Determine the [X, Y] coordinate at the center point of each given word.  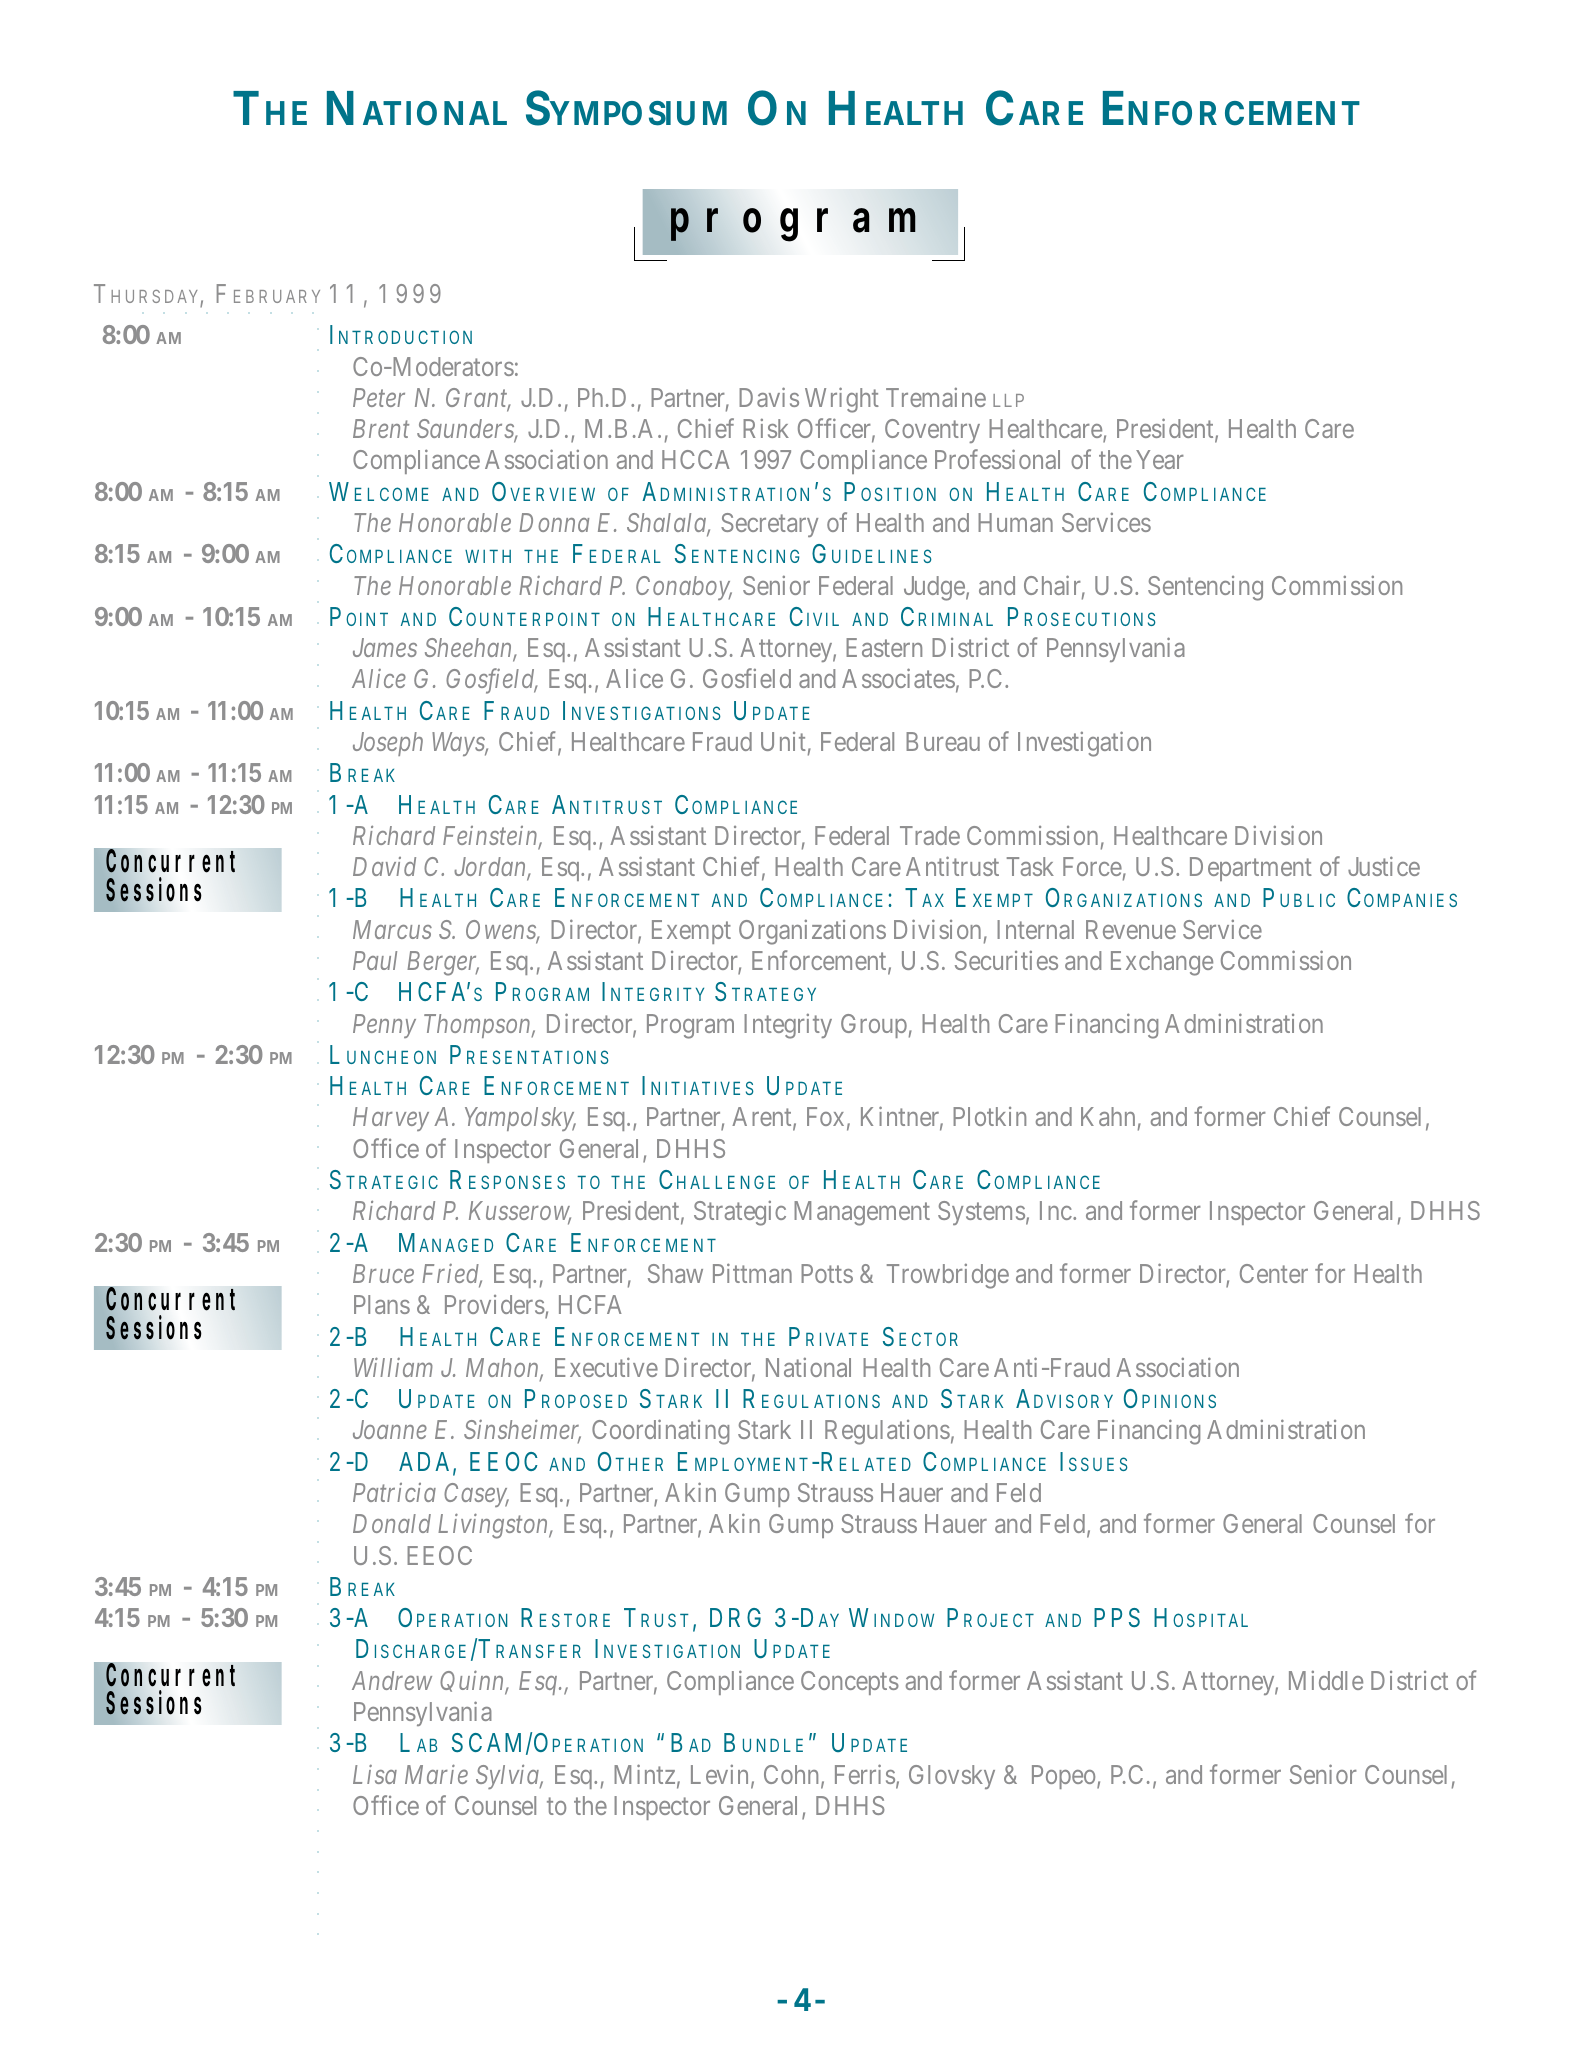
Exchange [1162, 963]
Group [874, 1026]
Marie [436, 1774]
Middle [1326, 1680]
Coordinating [660, 1432]
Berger [443, 963]
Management [862, 1213]
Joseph [388, 744]
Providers [495, 1304]
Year [1160, 459]
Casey [476, 1495]
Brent [381, 428]
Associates [898, 678]
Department [1251, 869]
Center [1274, 1273]
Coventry [932, 431]
